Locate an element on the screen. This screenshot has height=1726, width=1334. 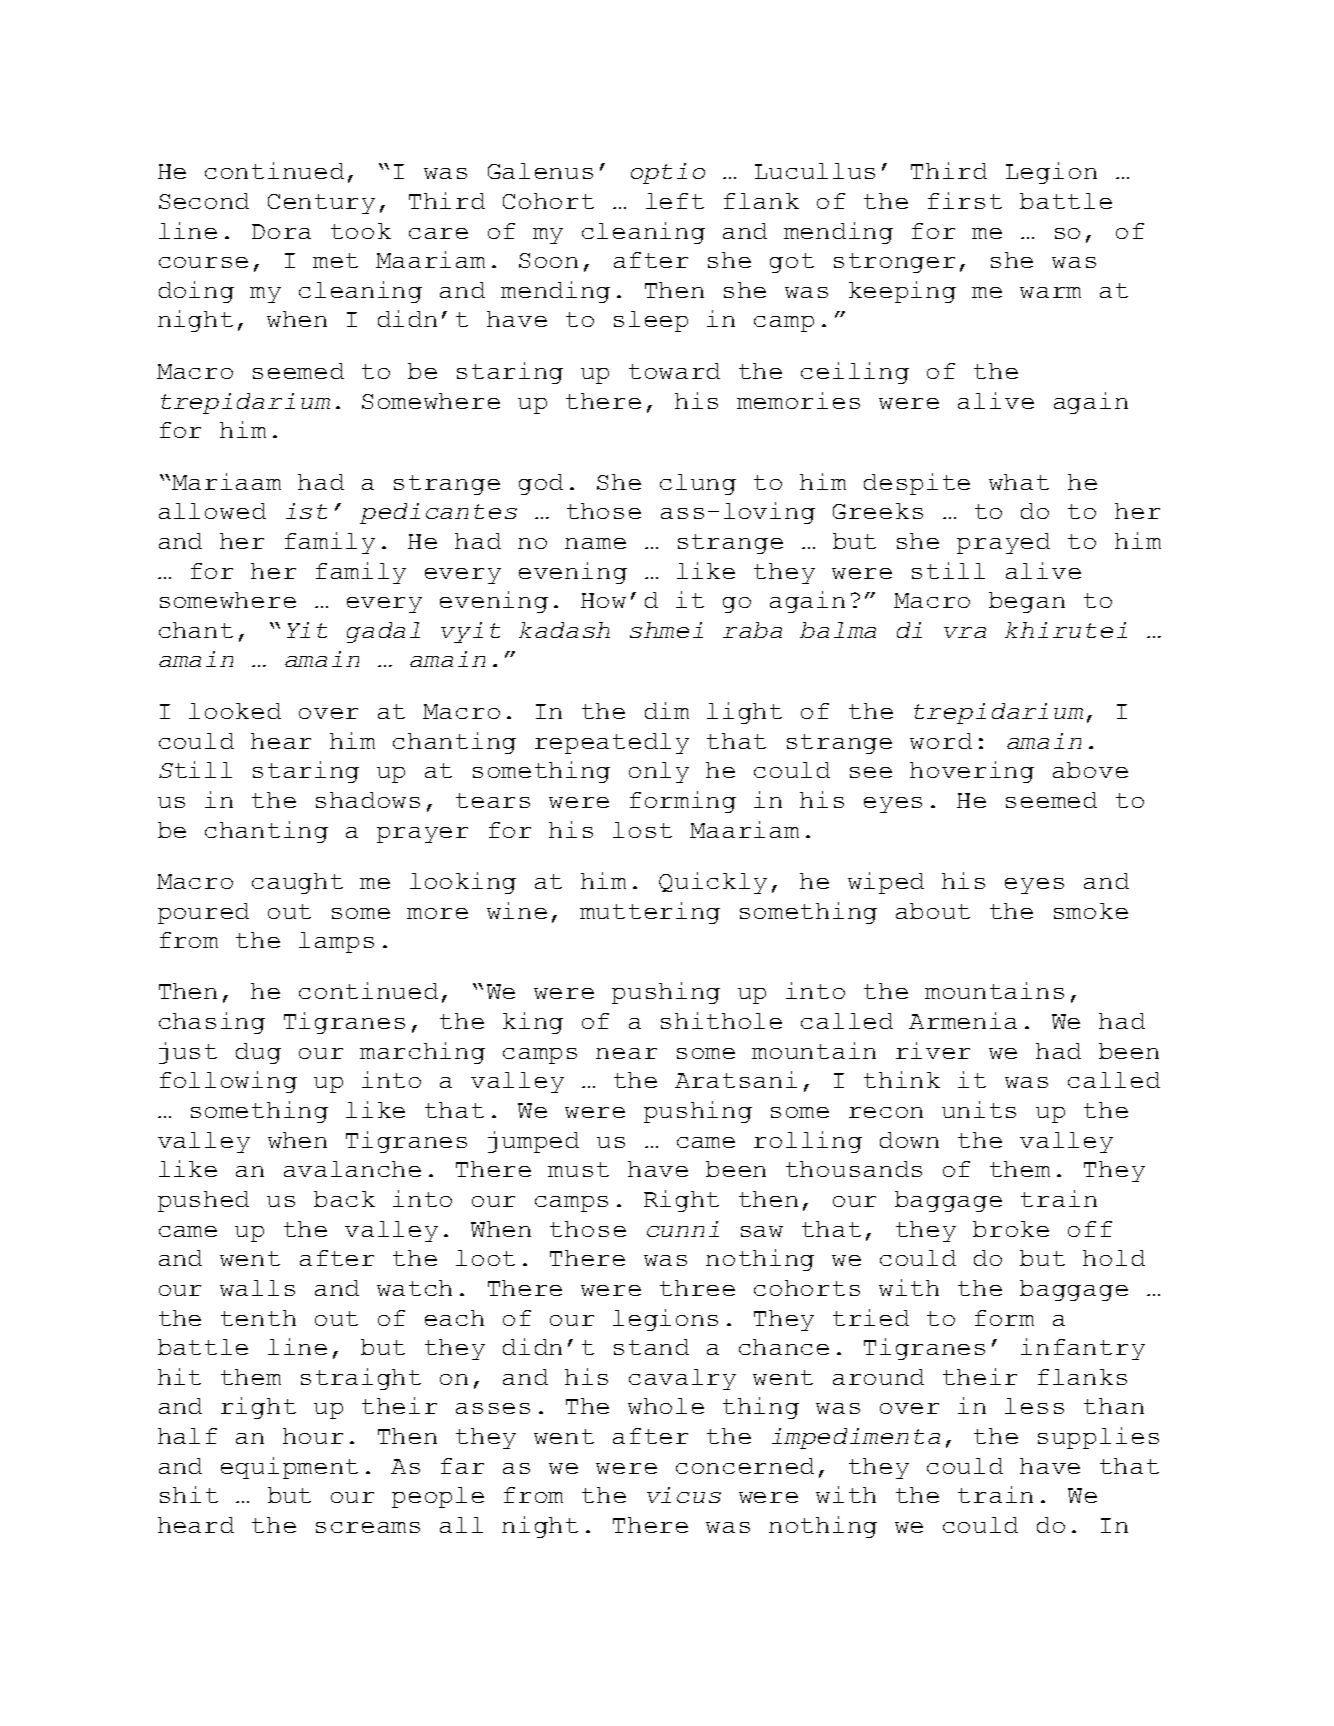
Century is located at coordinates (321, 204).
